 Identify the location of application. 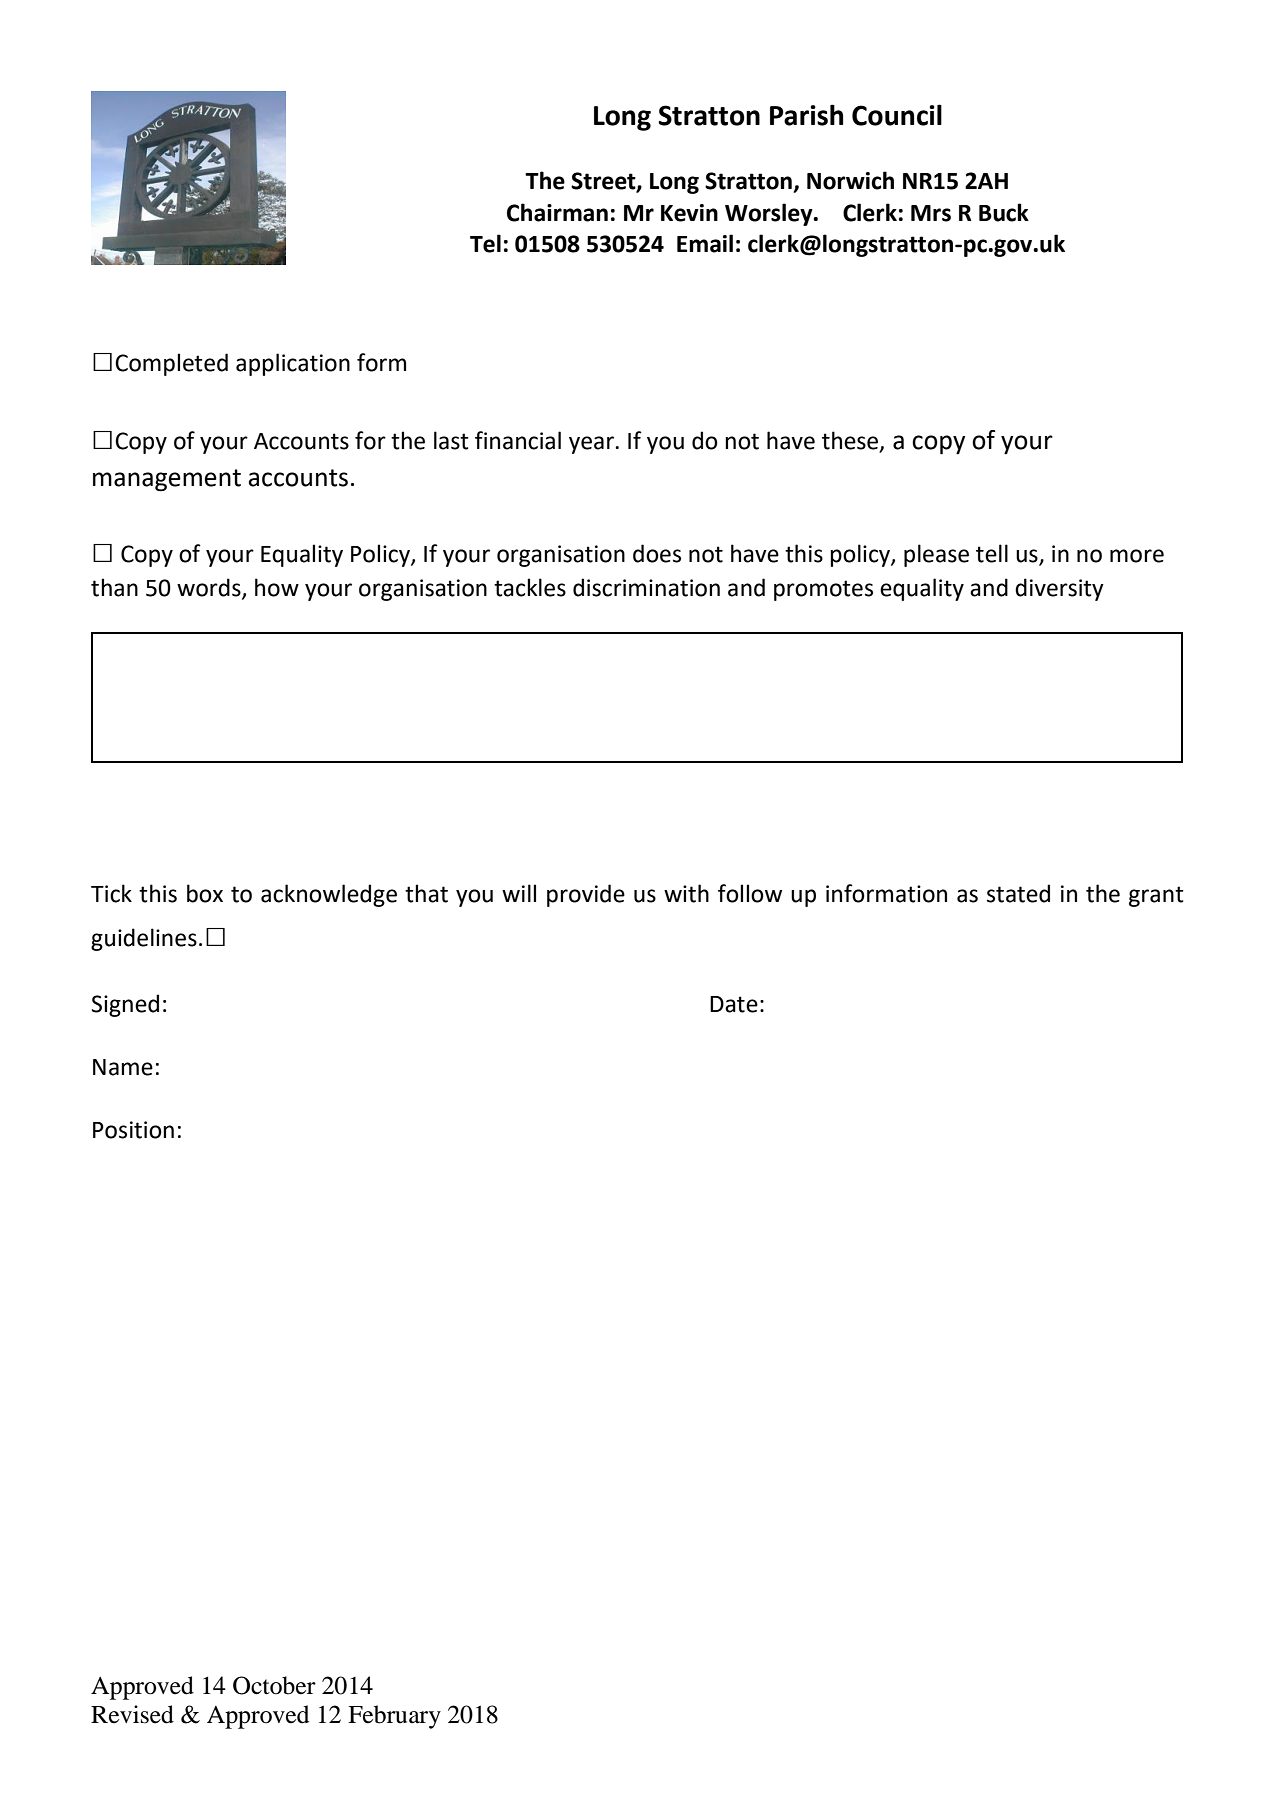
(293, 364).
